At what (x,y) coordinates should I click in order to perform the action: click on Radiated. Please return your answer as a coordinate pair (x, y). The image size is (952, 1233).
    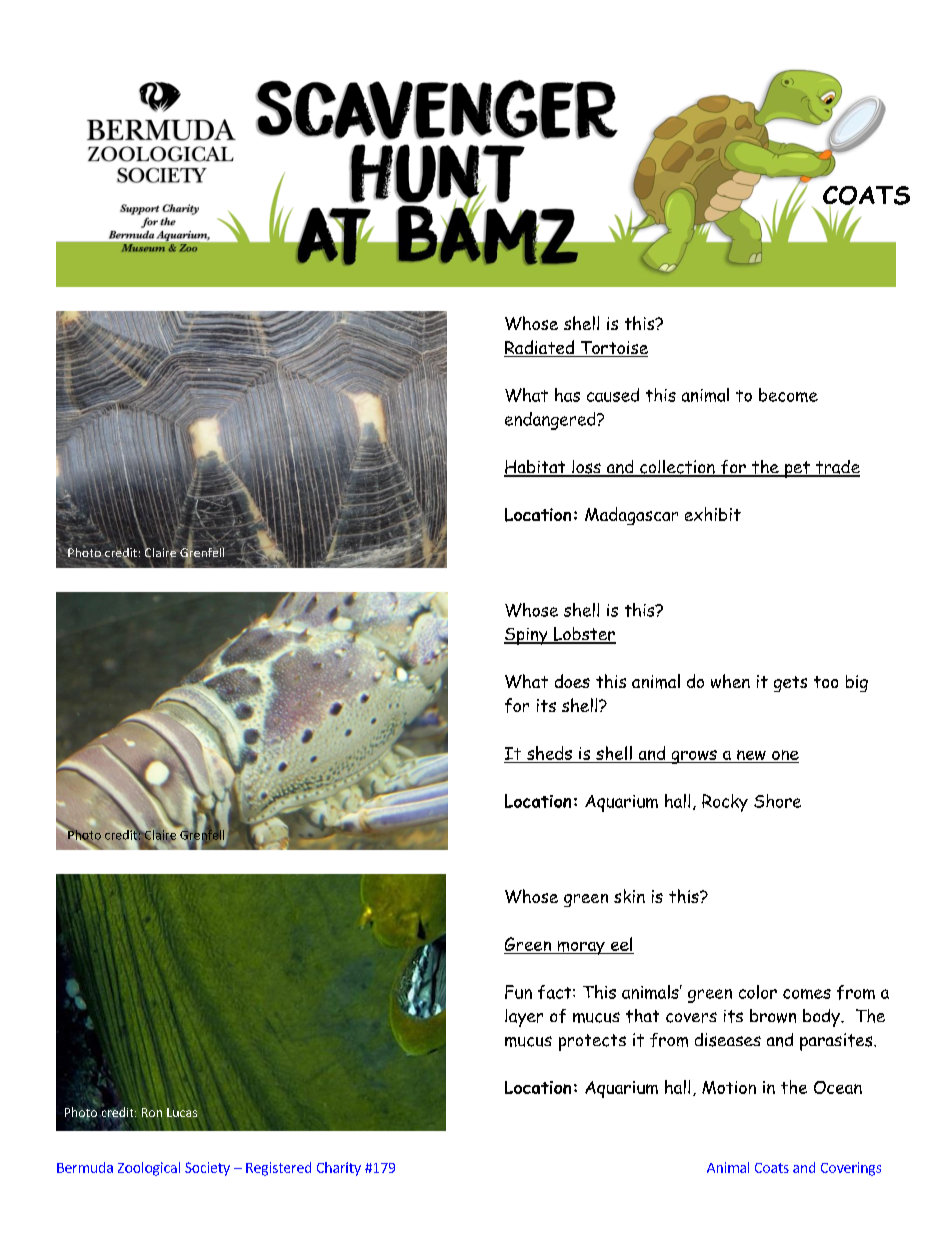
    Looking at the image, I should click on (540, 348).
